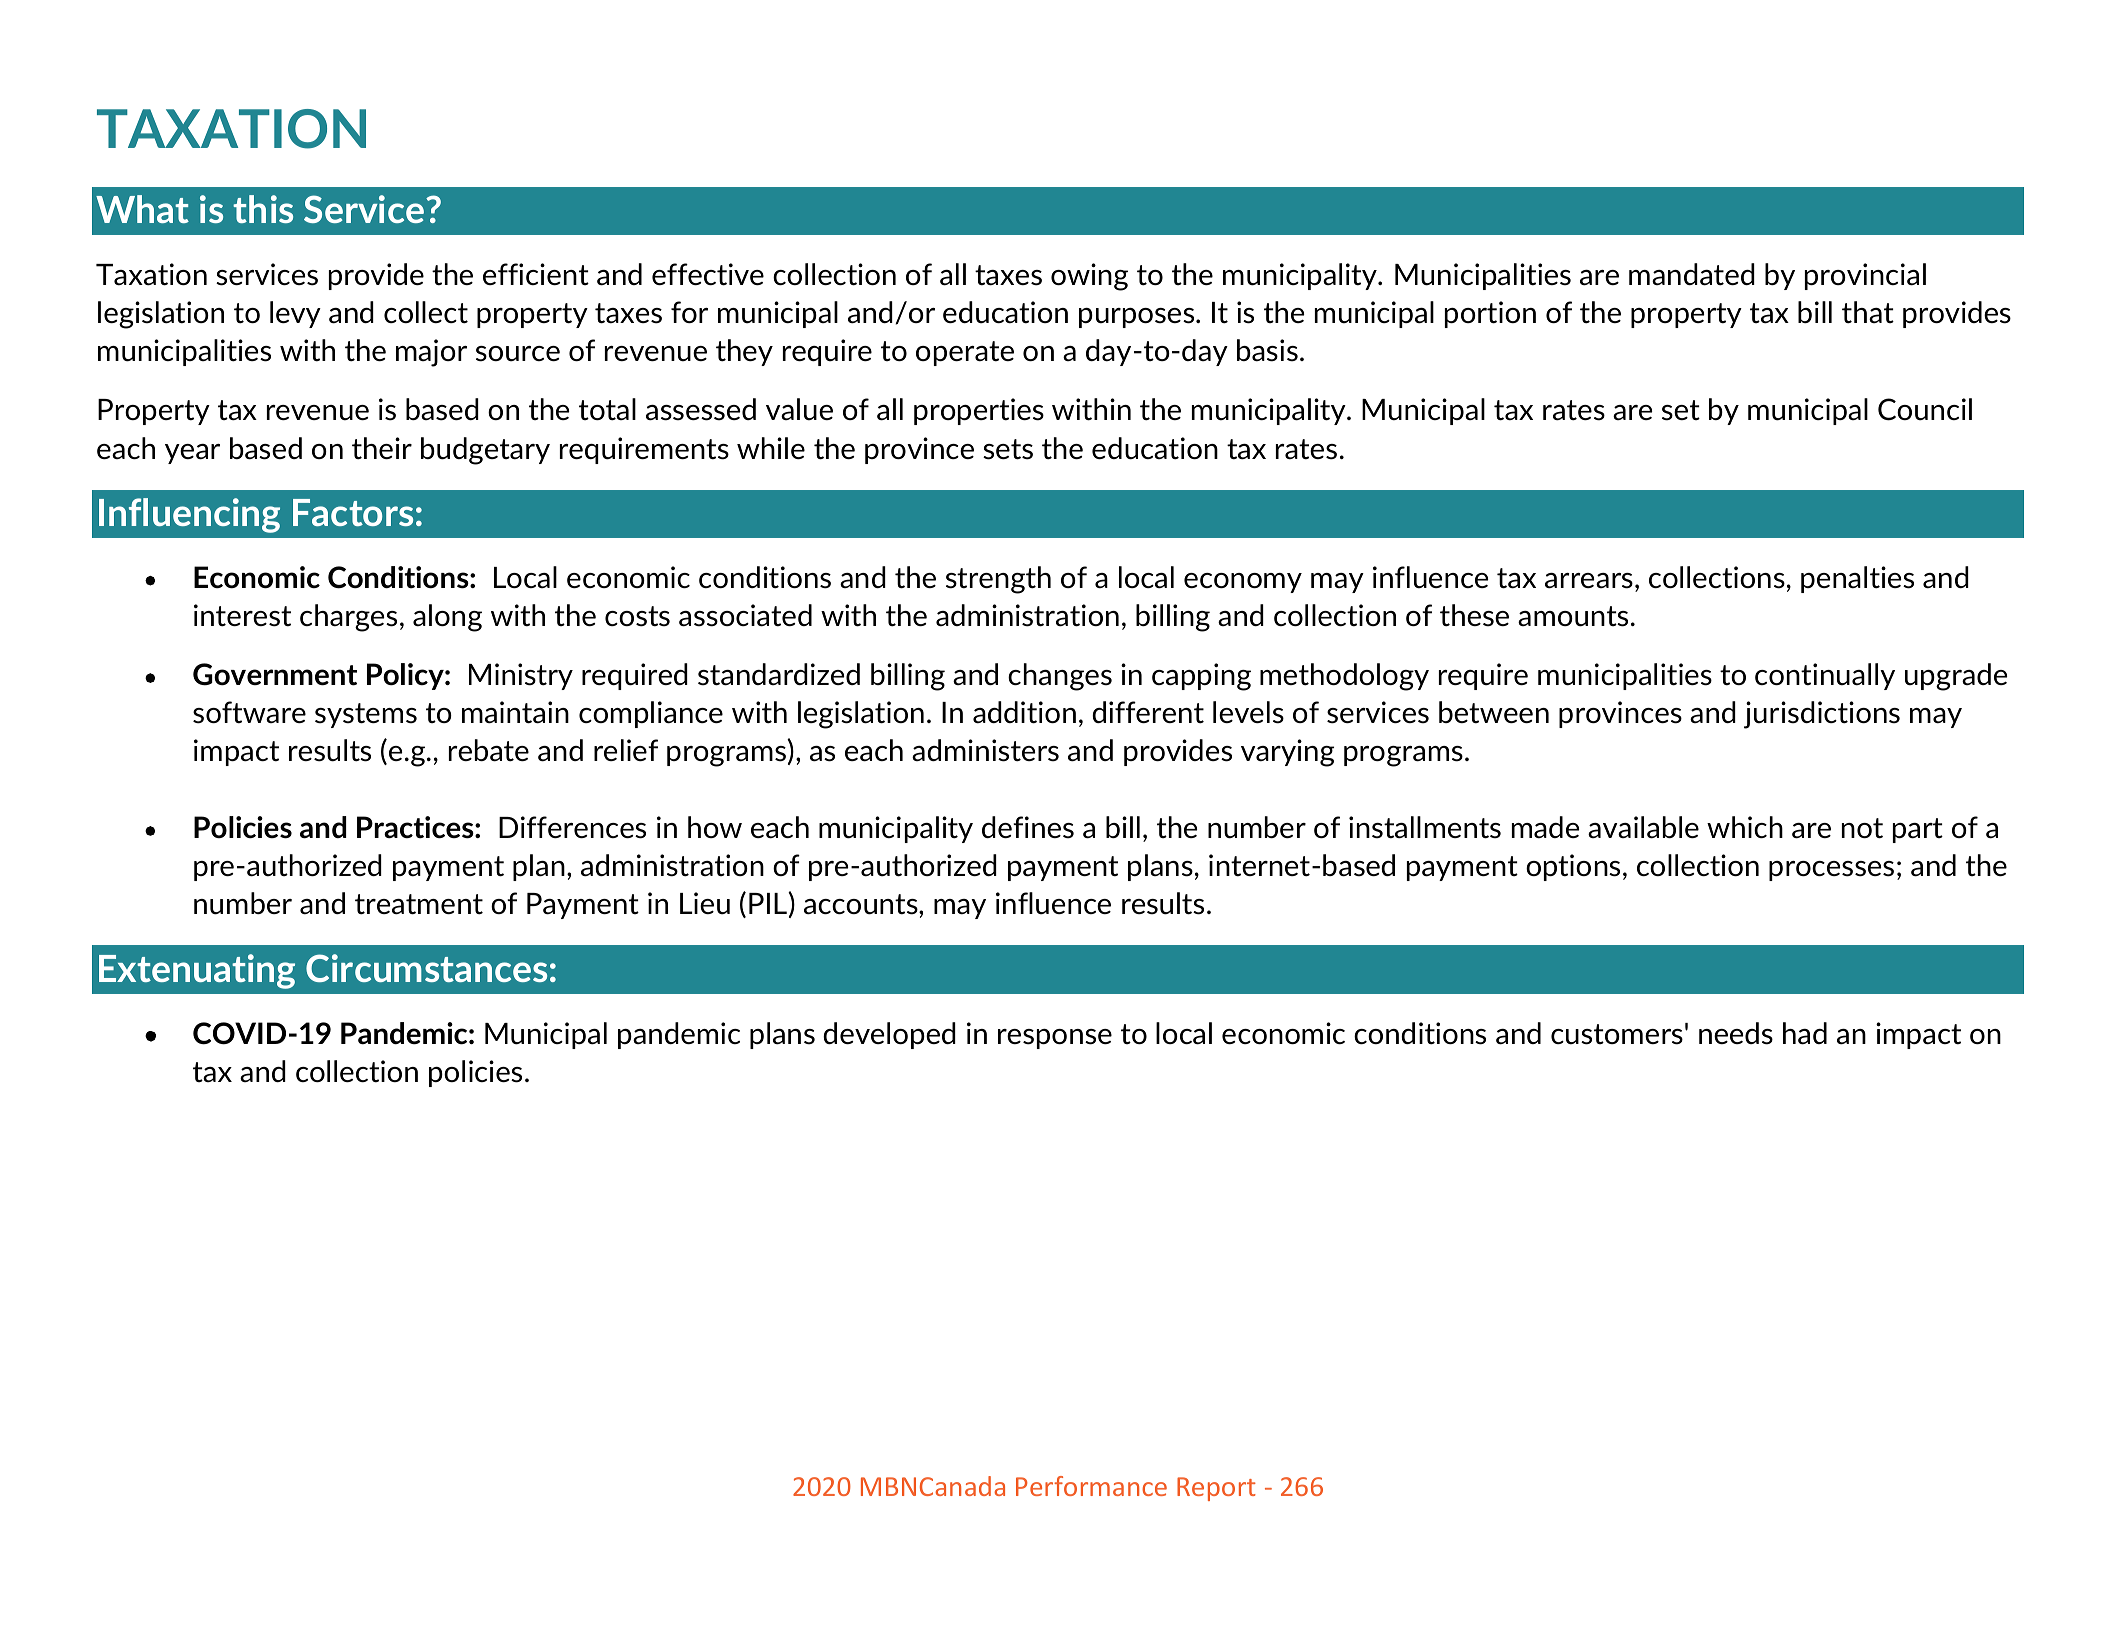 This screenshot has height=1635, width=2116. What do you see at coordinates (998, 580) in the screenshot?
I see `strength` at bounding box center [998, 580].
